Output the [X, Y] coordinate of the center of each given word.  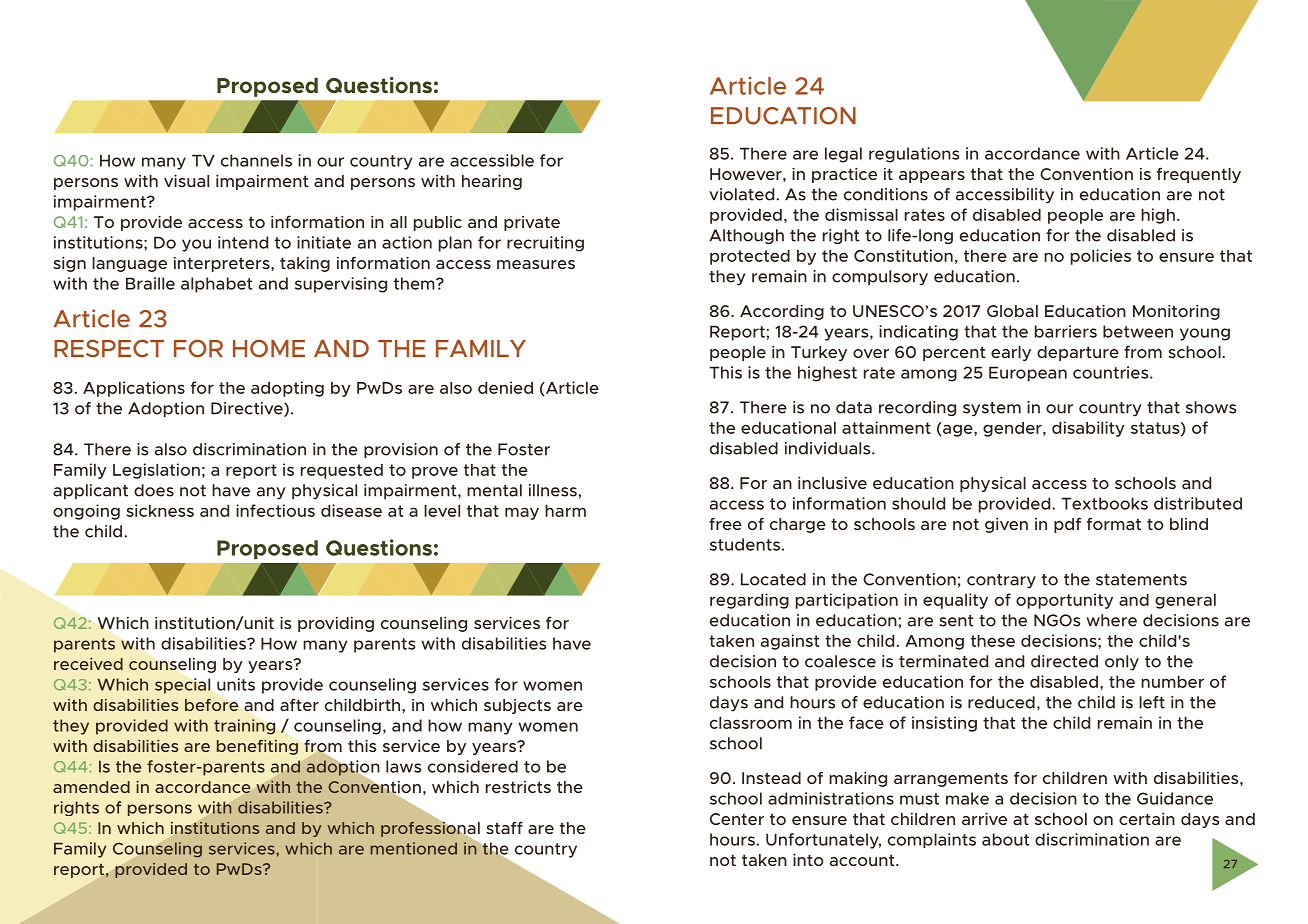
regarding [749, 601]
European [1028, 374]
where [1111, 620]
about [1005, 839]
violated [743, 194]
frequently [1199, 175]
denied [505, 387]
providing [336, 624]
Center [737, 819]
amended [91, 787]
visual [186, 180]
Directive [248, 409]
